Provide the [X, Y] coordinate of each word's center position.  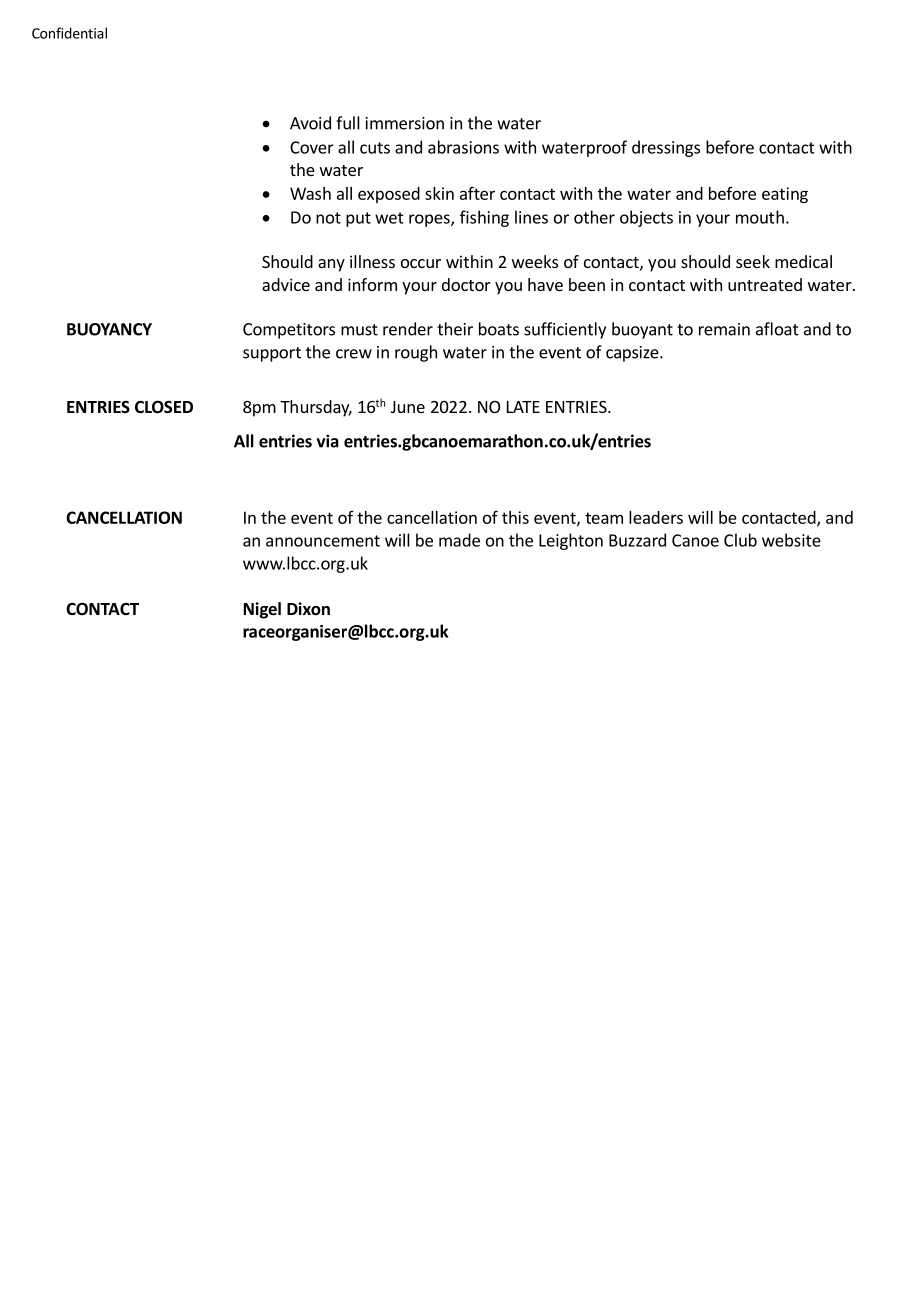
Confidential [69, 33]
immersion [405, 123]
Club [740, 540]
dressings [666, 148]
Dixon [308, 609]
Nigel [262, 610]
